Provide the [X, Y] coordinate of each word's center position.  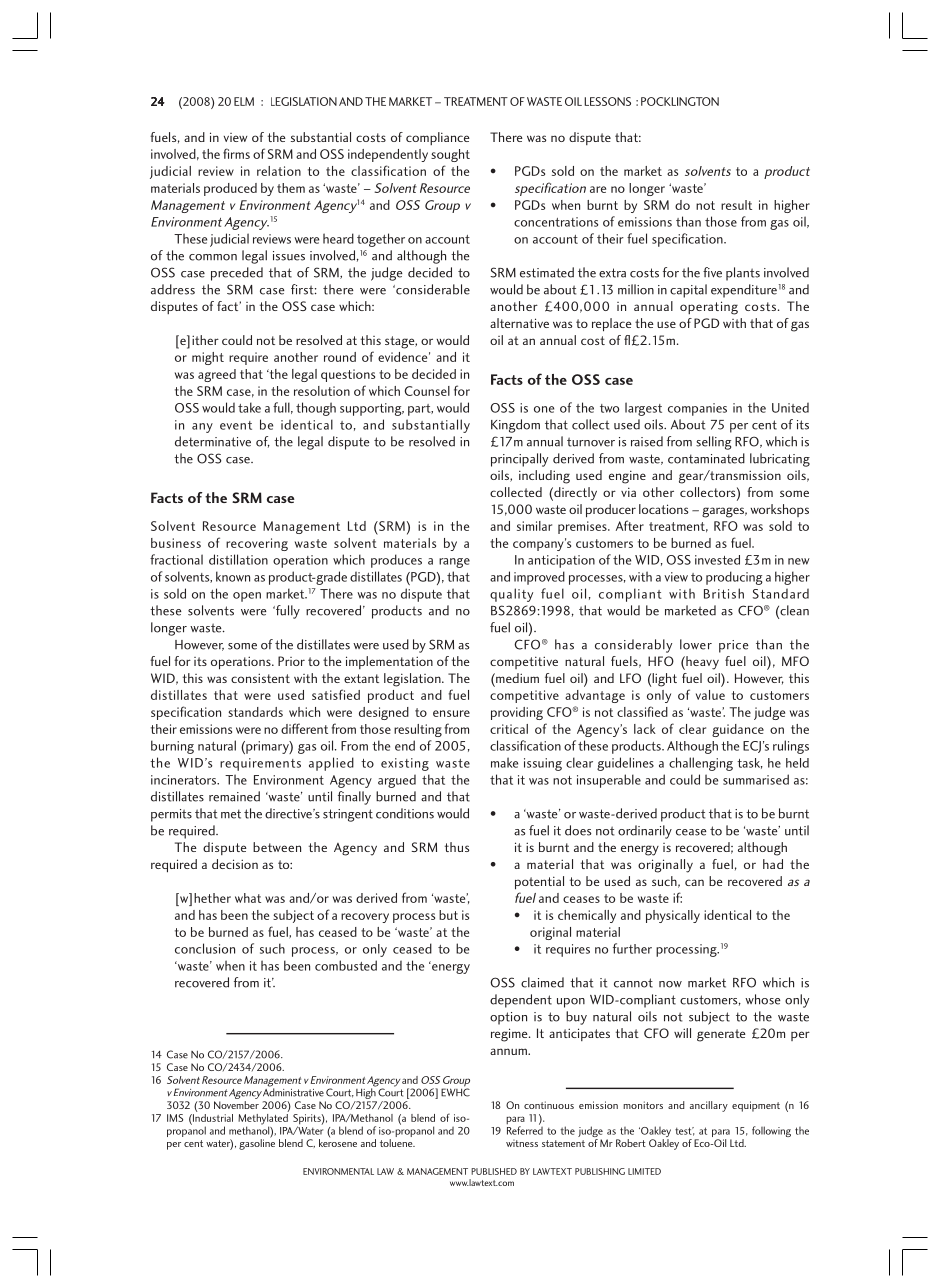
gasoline [257, 1143]
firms [236, 153]
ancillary [709, 1106]
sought [450, 155]
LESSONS [607, 101]
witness [522, 1143]
